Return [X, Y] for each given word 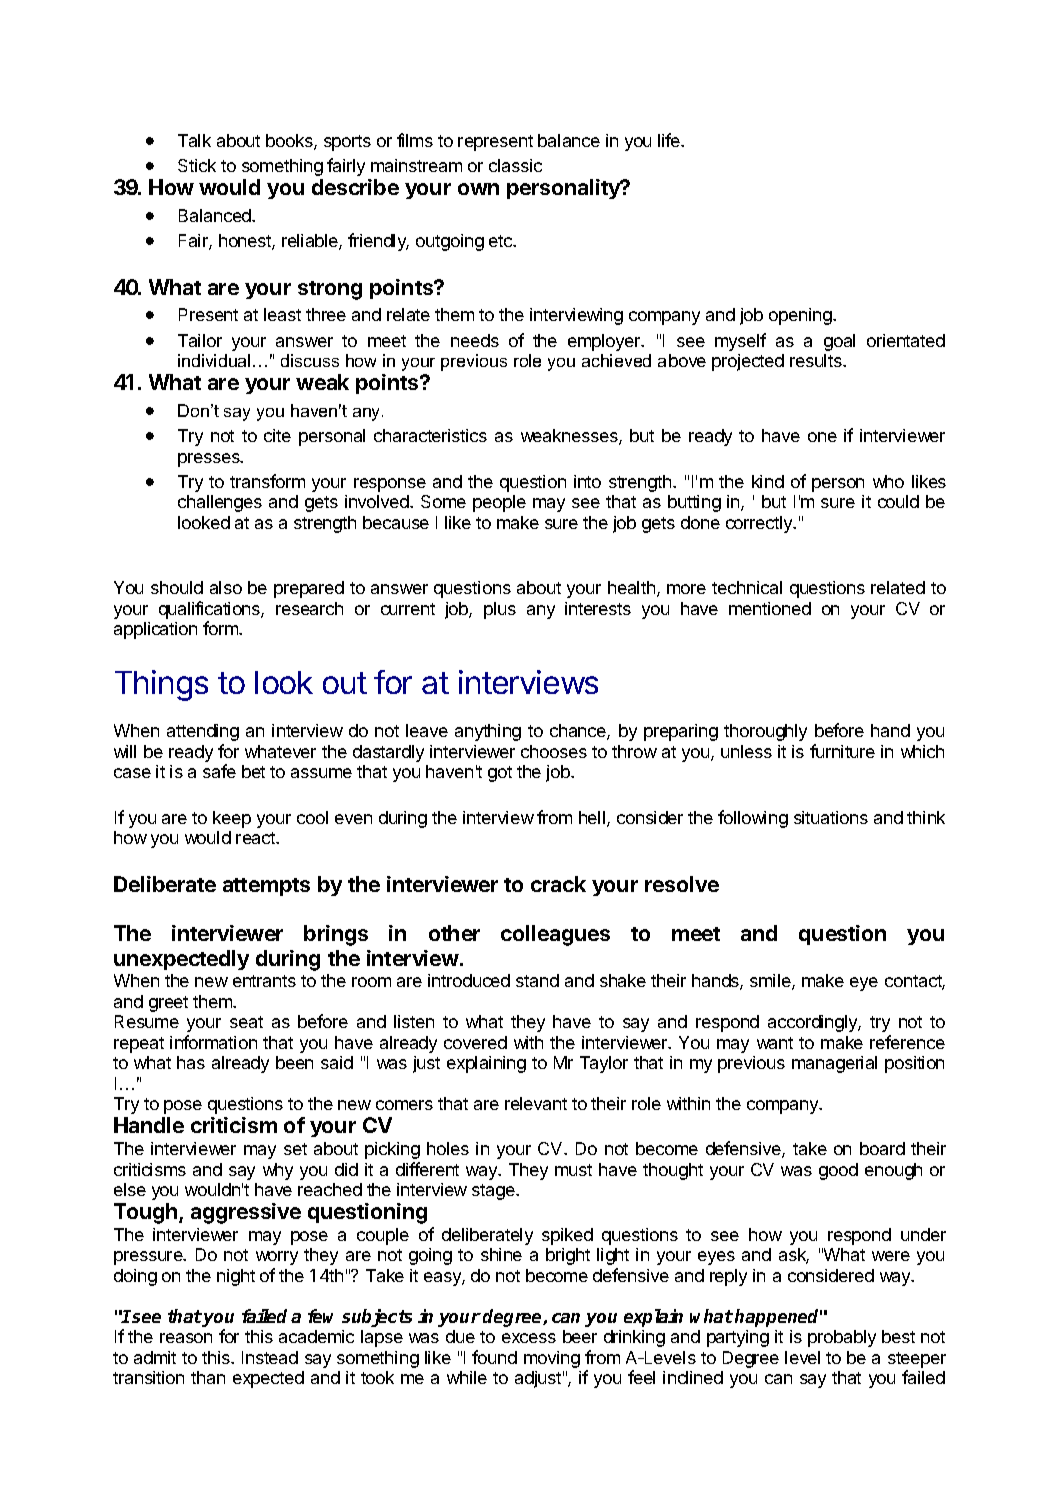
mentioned [770, 608]
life [670, 140]
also [226, 587]
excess [529, 1338]
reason [186, 1338]
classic [515, 165]
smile [771, 982]
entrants [264, 981]
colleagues [555, 935]
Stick [197, 165]
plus [500, 610]
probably [842, 1338]
